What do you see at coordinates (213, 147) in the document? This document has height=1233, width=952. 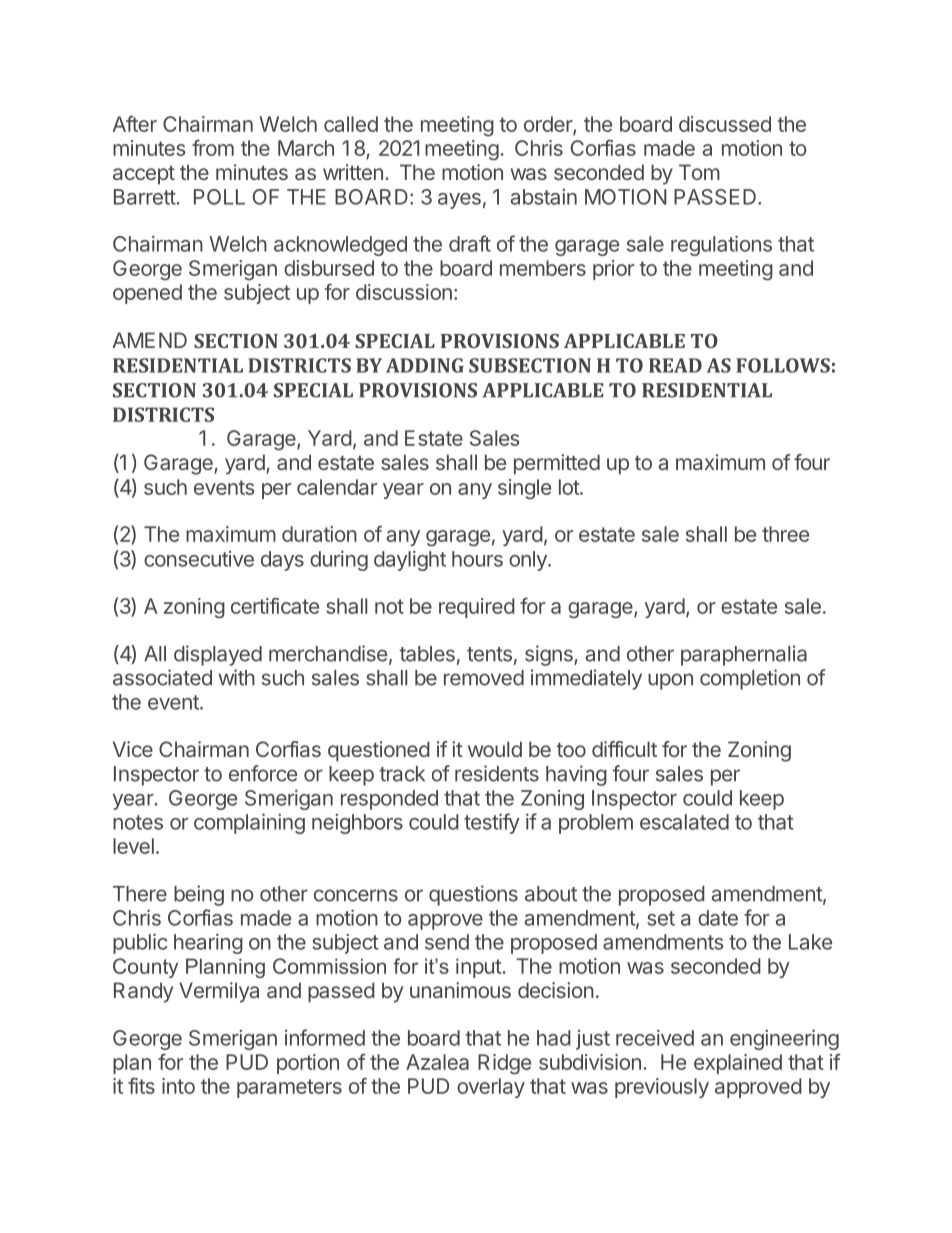 I see `from` at bounding box center [213, 147].
